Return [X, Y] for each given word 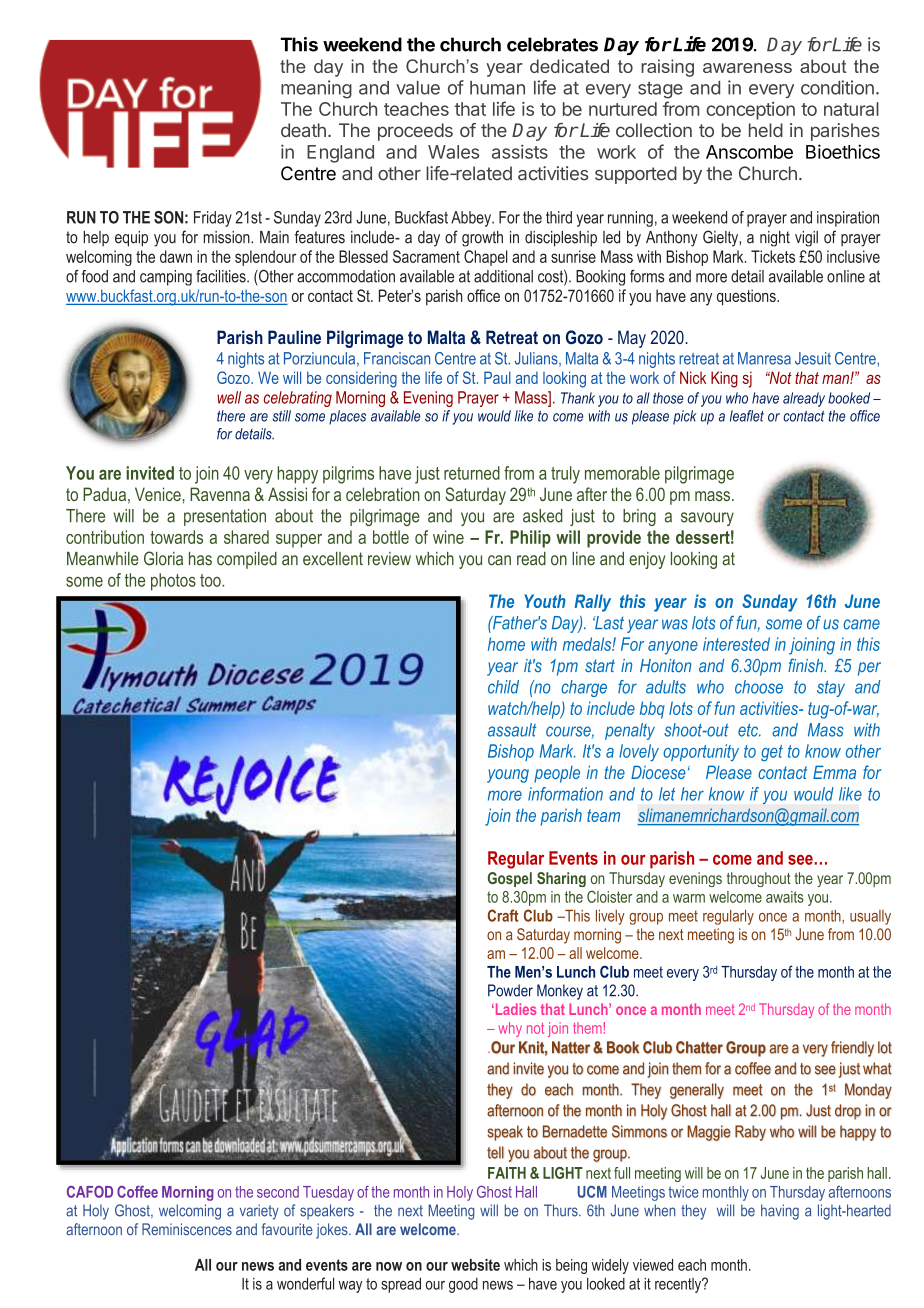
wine [448, 537]
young [508, 776]
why [510, 1029]
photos [173, 582]
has [200, 559]
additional [503, 276]
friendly [852, 1049]
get [772, 753]
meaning [316, 89]
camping [166, 278]
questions [747, 297]
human [497, 88]
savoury [707, 519]
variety [259, 1212]
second [278, 1192]
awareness [747, 68]
